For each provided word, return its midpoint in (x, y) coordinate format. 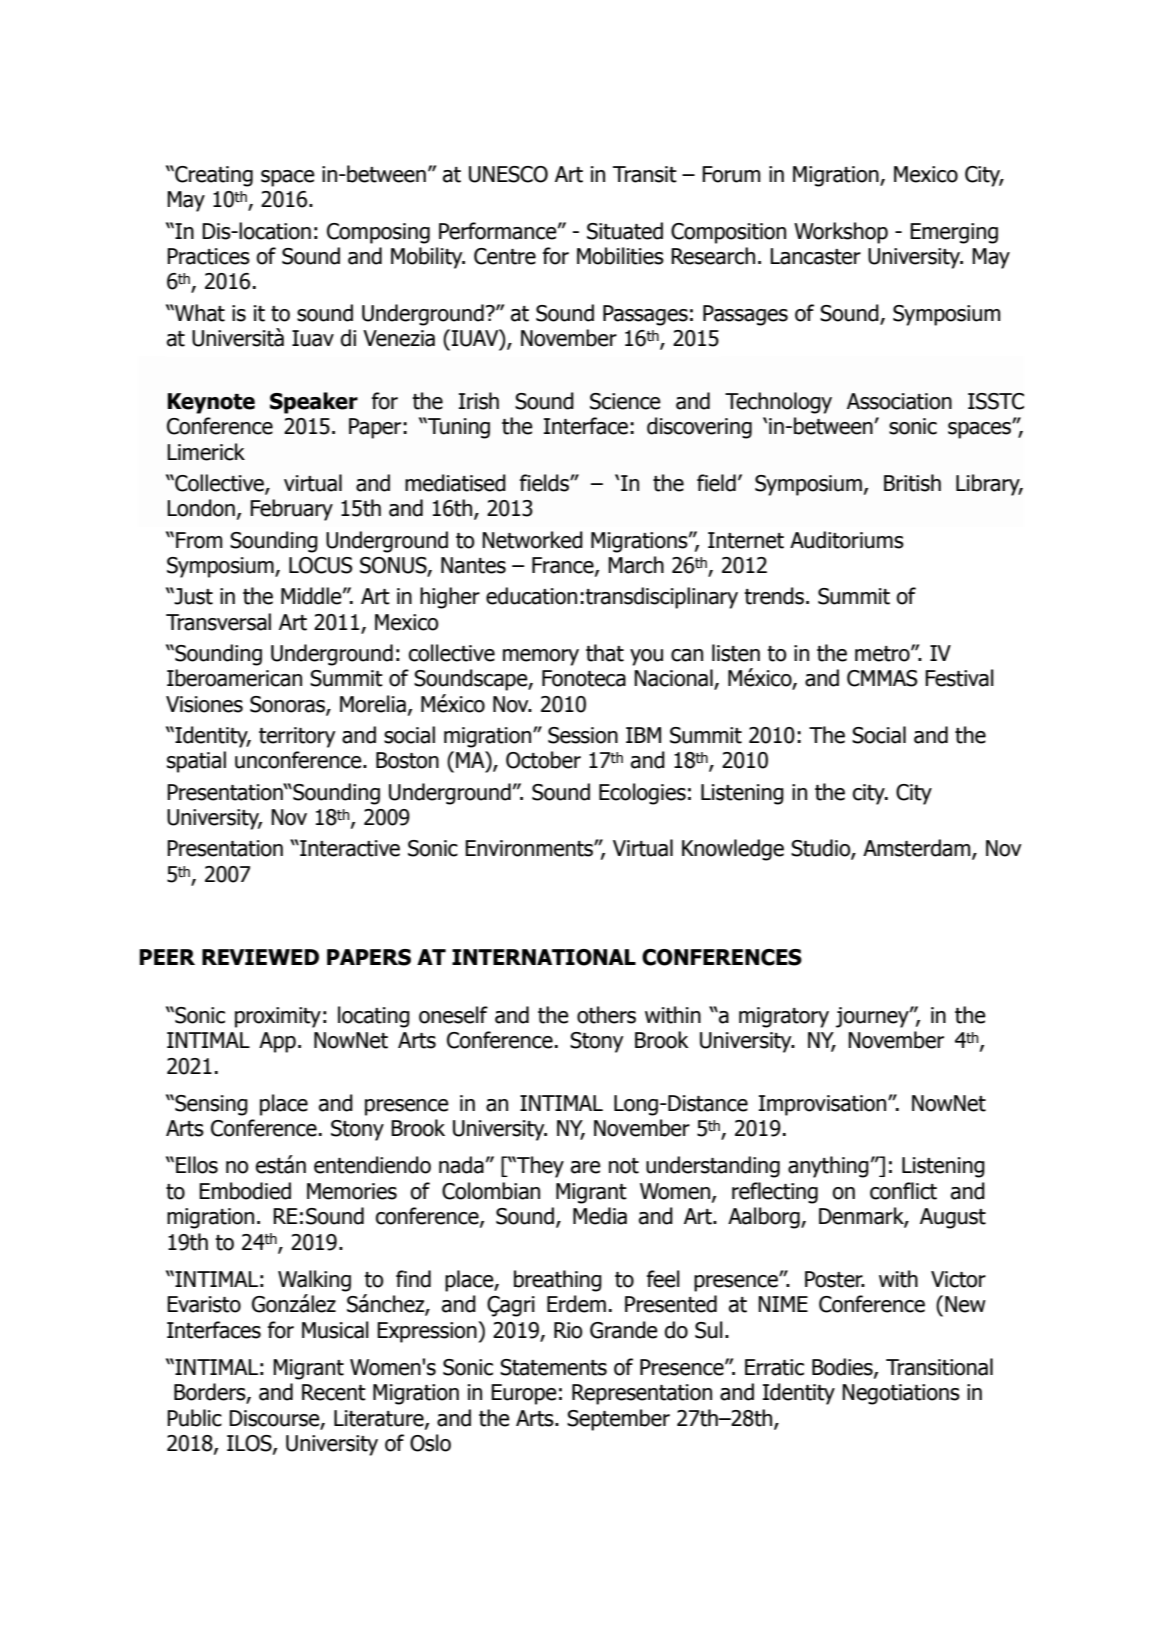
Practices (208, 256)
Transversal (218, 622)
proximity (278, 1017)
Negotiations (901, 1394)
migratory (784, 1017)
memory (541, 657)
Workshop (841, 233)
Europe (524, 1394)
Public (194, 1418)
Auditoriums (847, 540)
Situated (625, 231)
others (606, 1015)
